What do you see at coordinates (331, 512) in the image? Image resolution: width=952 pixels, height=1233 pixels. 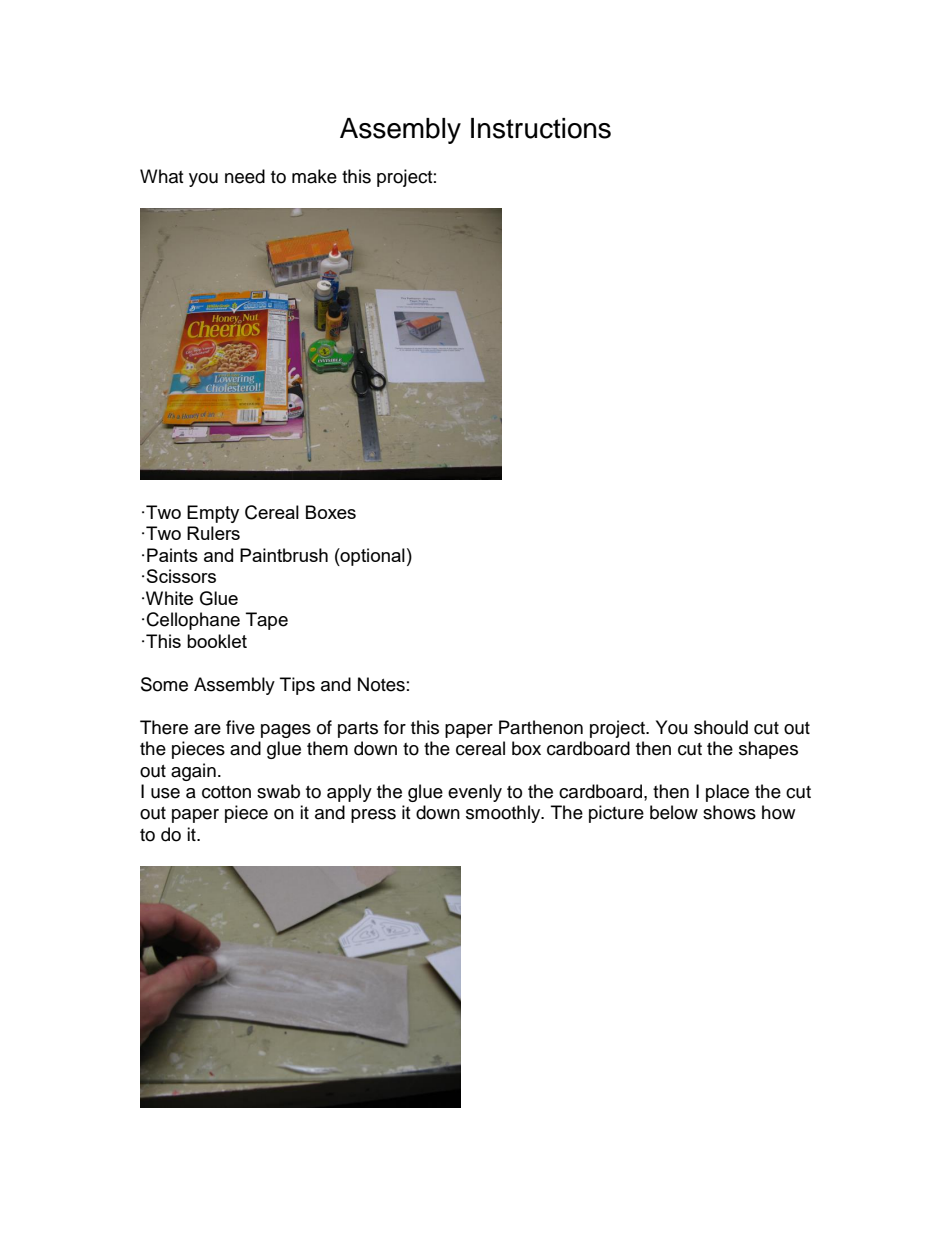 I see `Boxes` at bounding box center [331, 512].
